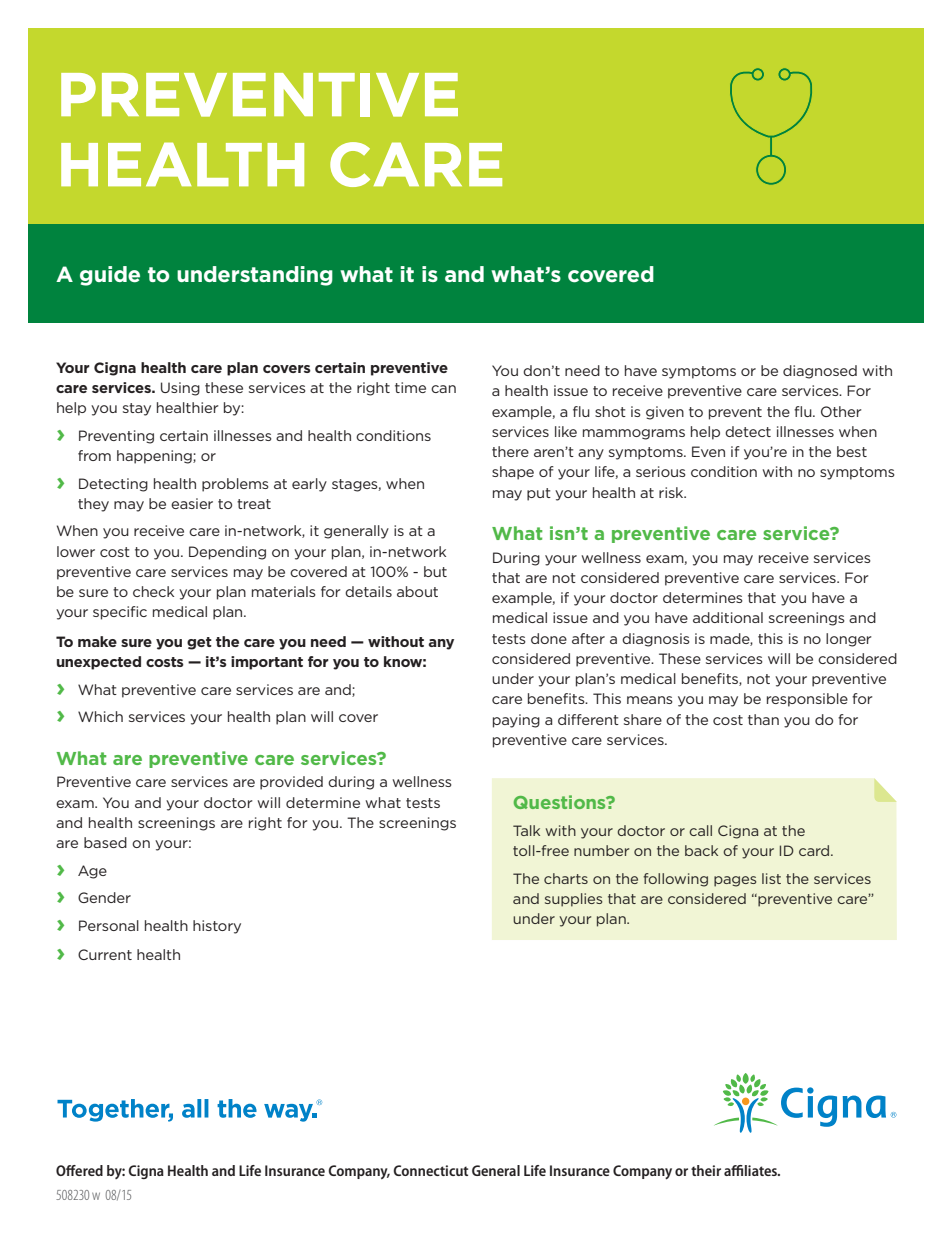 This screenshot has width=952, height=1233. I want to click on Connecticut, so click(430, 1170).
